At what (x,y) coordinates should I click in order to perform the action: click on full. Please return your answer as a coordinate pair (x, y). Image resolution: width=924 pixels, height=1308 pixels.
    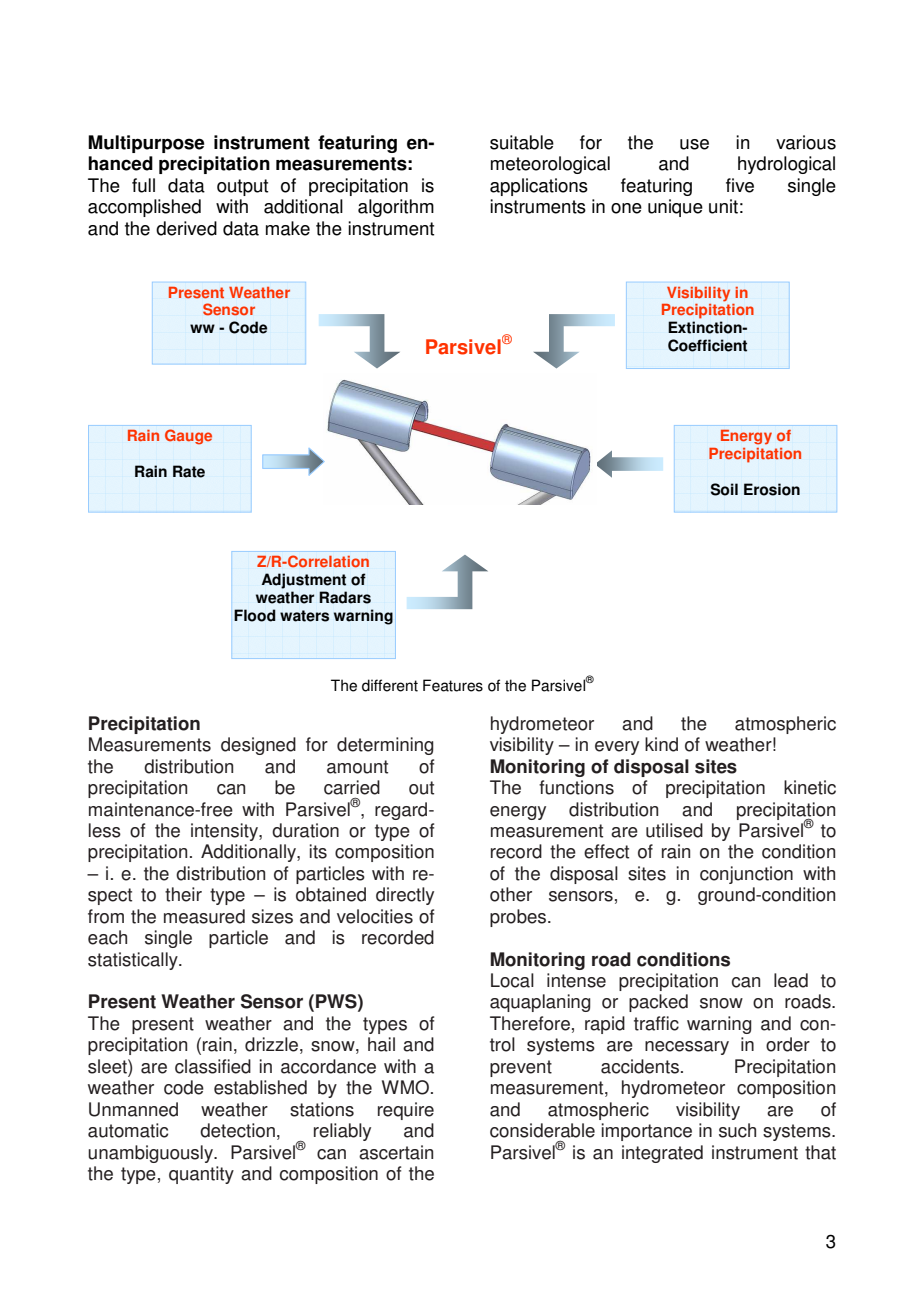
    Looking at the image, I should click on (143, 185).
